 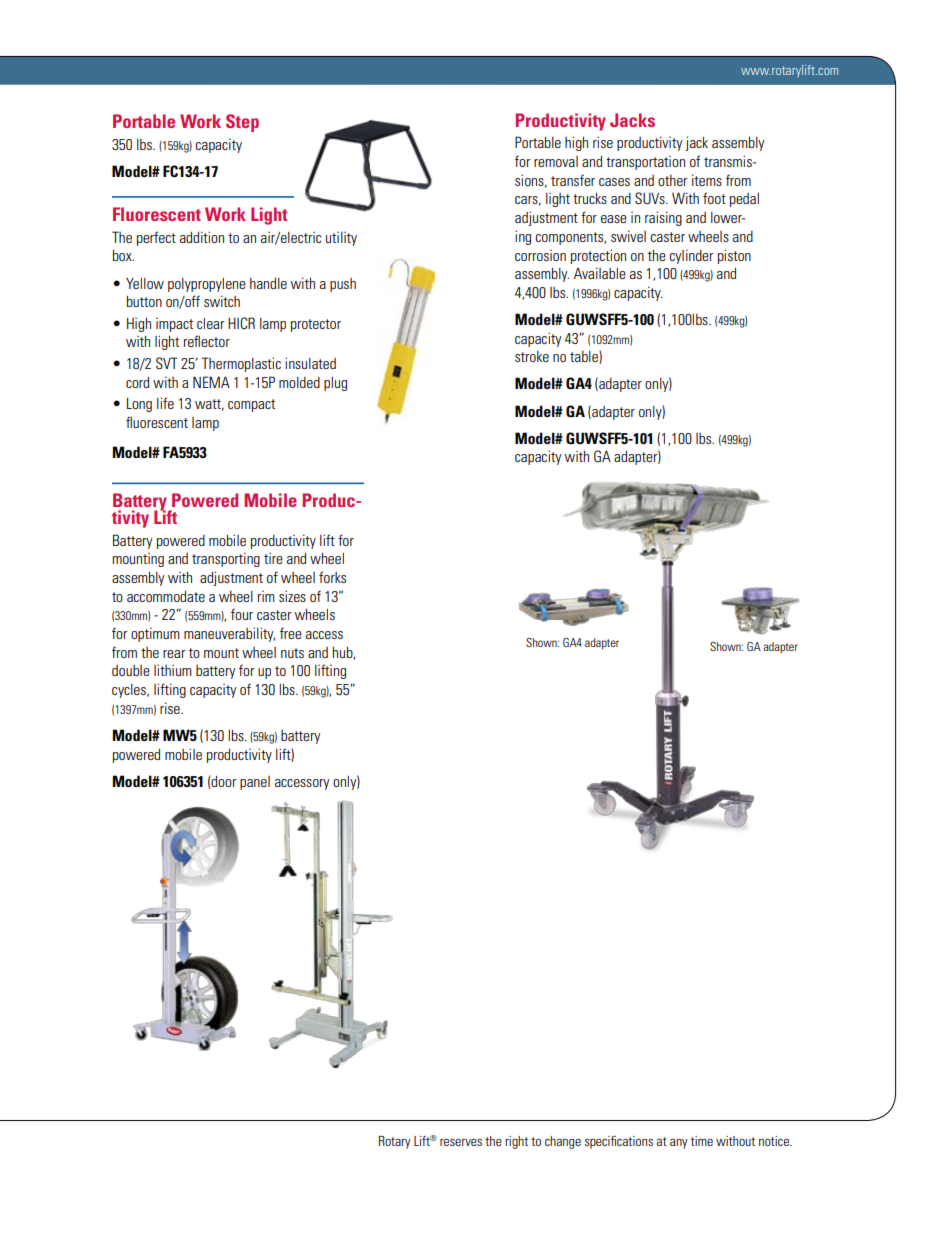 What do you see at coordinates (332, 577) in the screenshot?
I see `forks` at bounding box center [332, 577].
